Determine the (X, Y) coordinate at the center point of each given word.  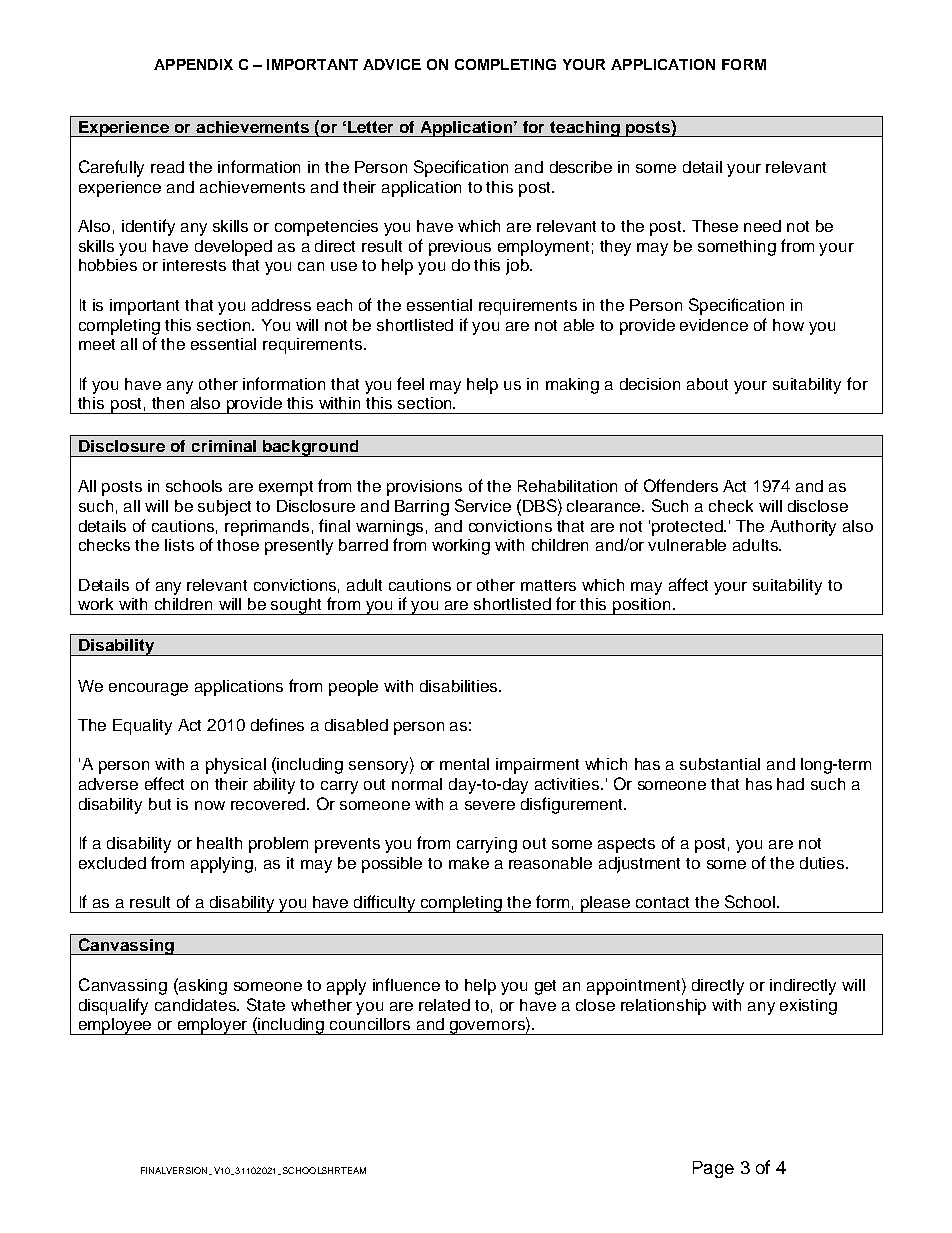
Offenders (681, 485)
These (715, 226)
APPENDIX (193, 64)
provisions (424, 488)
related (444, 1005)
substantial (720, 764)
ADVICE (392, 64)
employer (213, 1026)
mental (464, 764)
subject (224, 508)
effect (164, 783)
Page (713, 1169)
